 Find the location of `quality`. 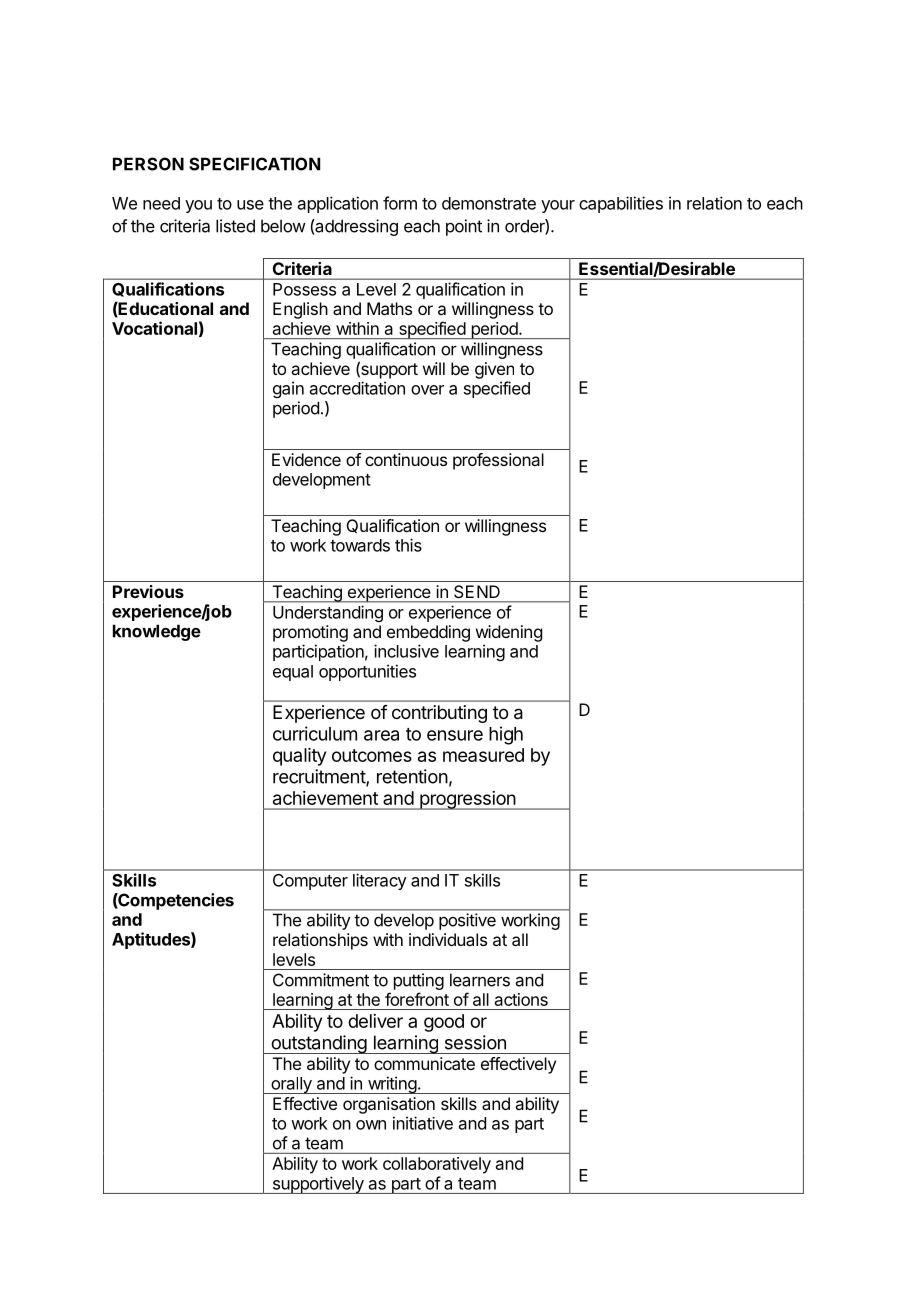

quality is located at coordinates (299, 757).
